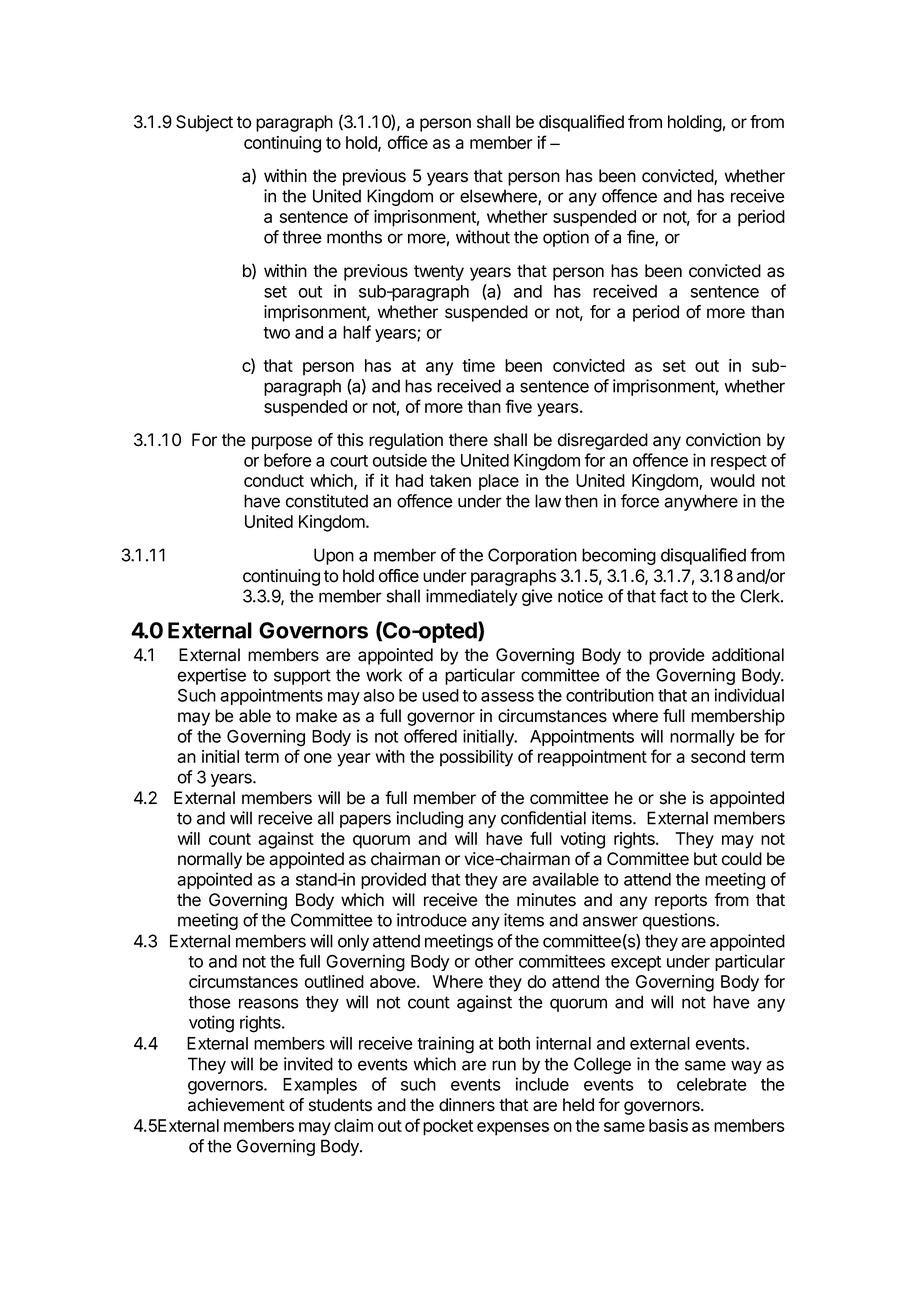 Image resolution: width=924 pixels, height=1308 pixels. Describe the element at coordinates (499, 482) in the screenshot. I see `place` at that location.
